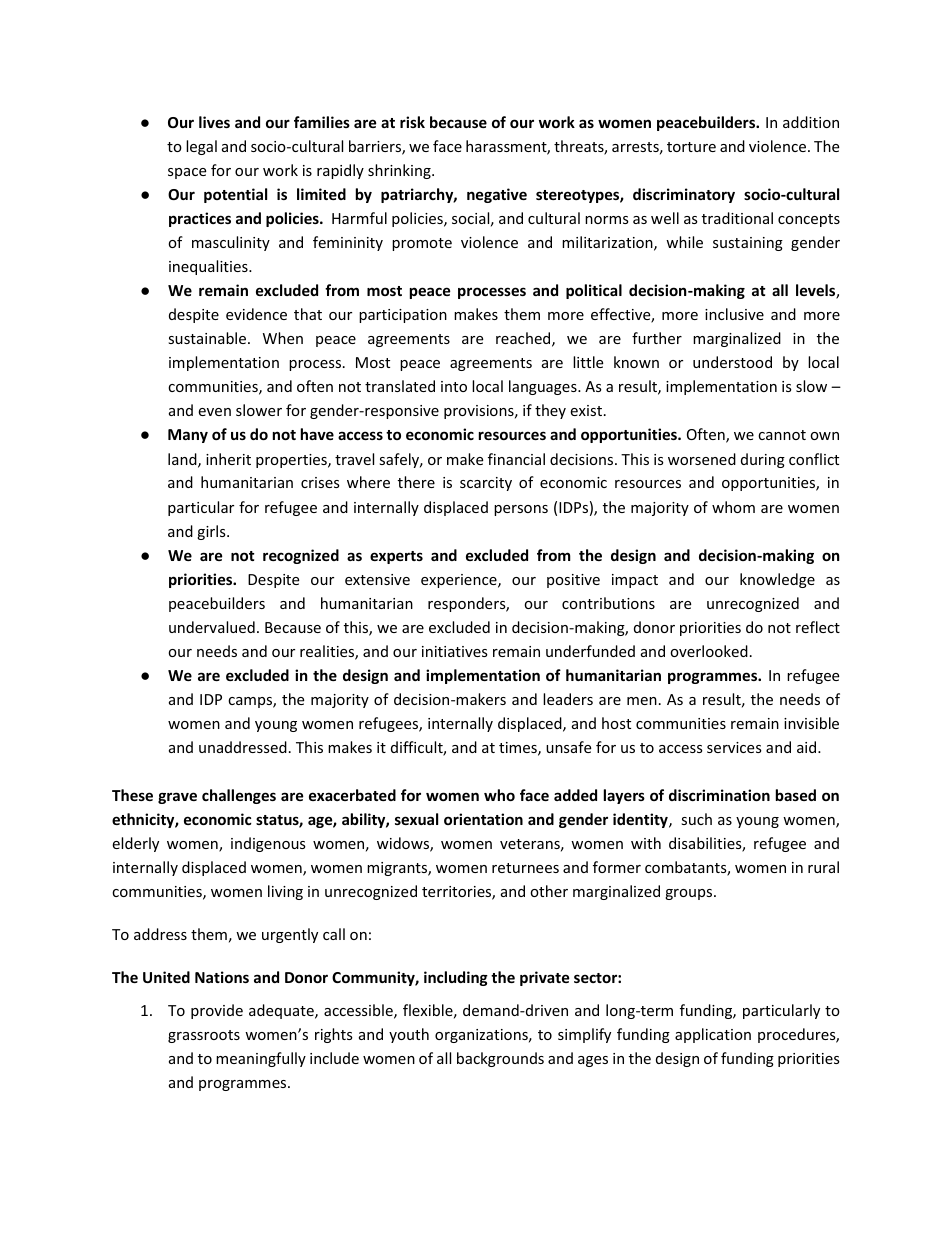  What do you see at coordinates (212, 627) in the screenshot?
I see `undervalued` at bounding box center [212, 627].
